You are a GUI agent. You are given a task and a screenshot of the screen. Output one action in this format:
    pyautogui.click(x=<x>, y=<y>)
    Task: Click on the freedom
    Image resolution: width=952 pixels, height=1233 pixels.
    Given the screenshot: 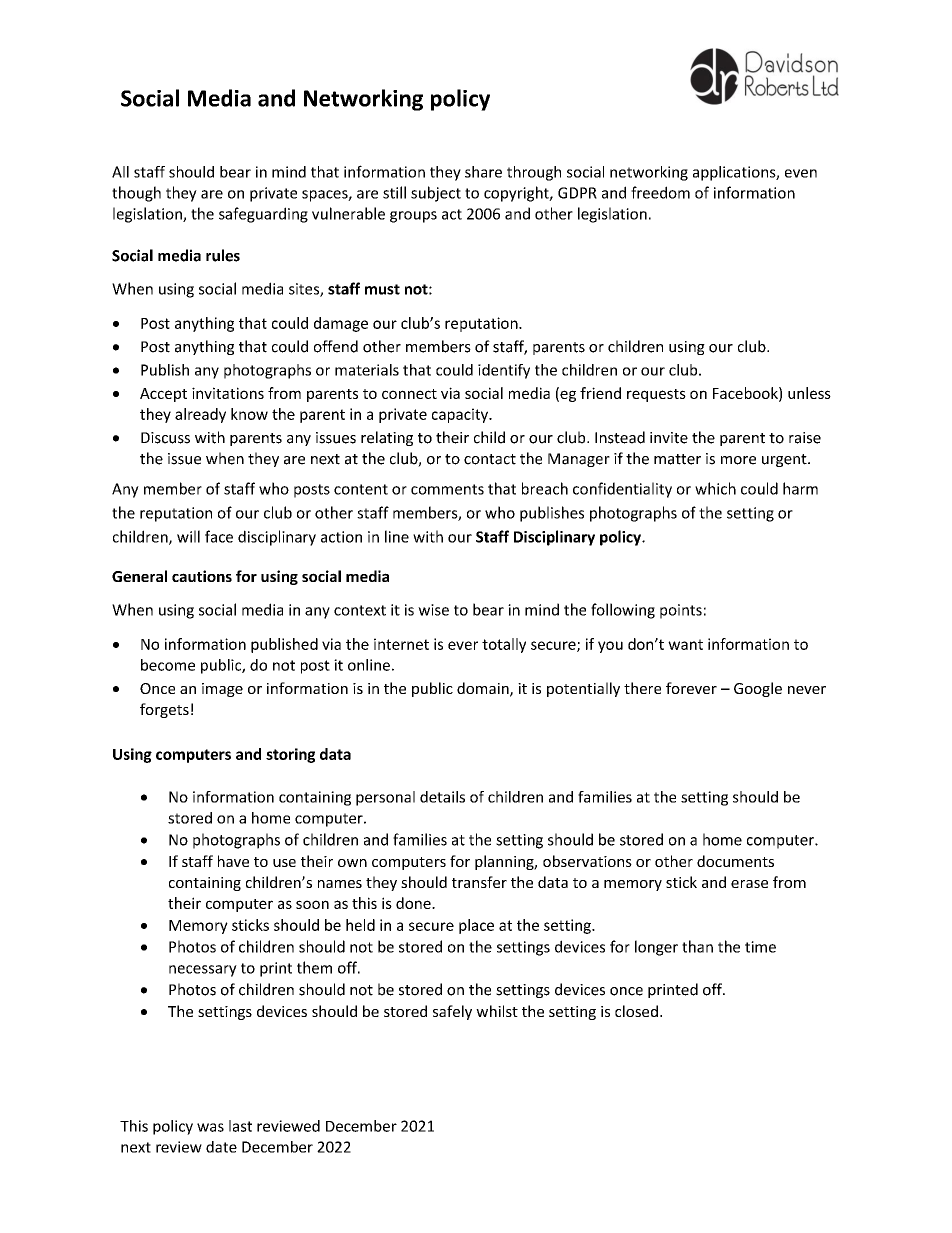 What is the action you would take?
    pyautogui.click(x=660, y=192)
